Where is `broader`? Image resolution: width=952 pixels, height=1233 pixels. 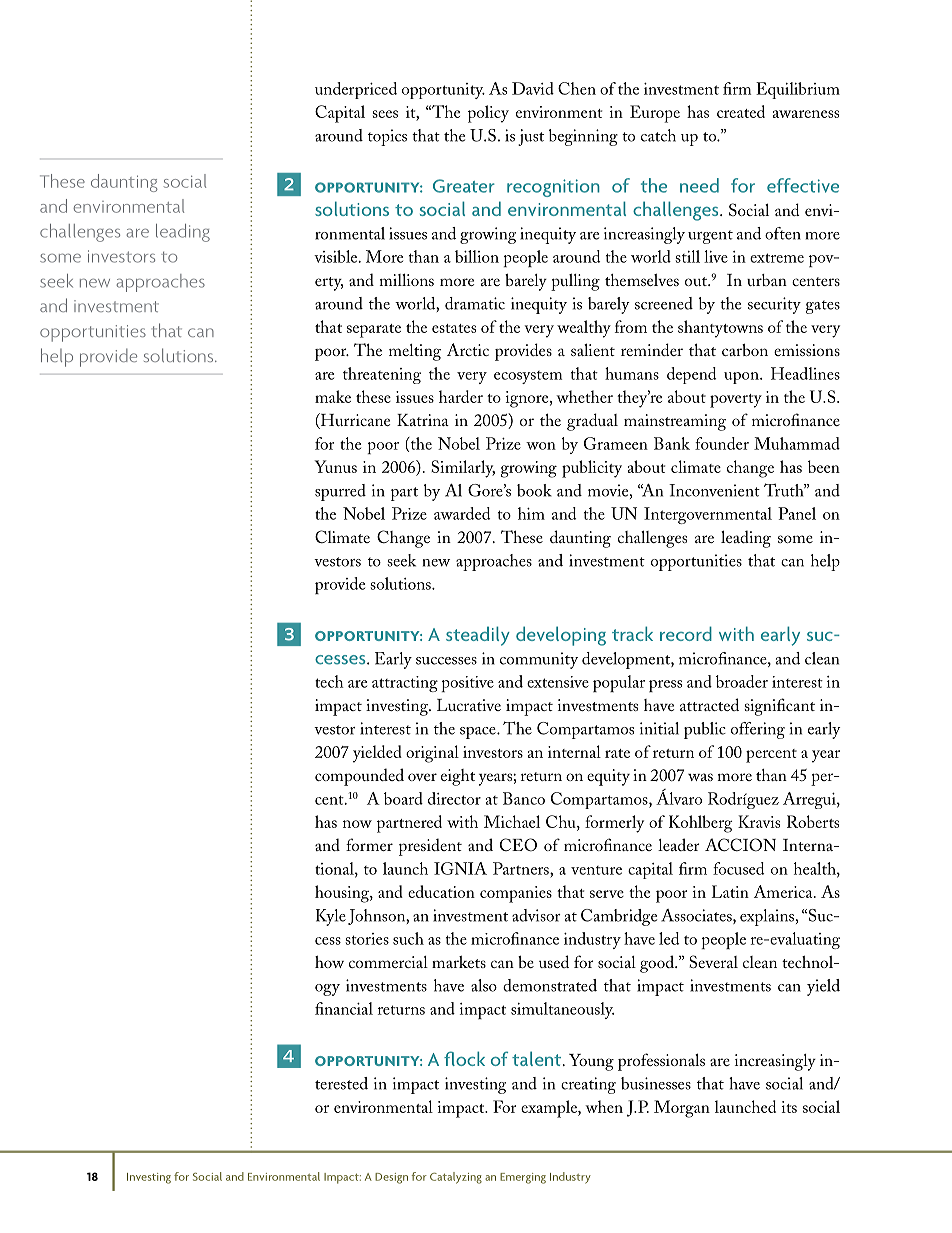
broader is located at coordinates (742, 681).
